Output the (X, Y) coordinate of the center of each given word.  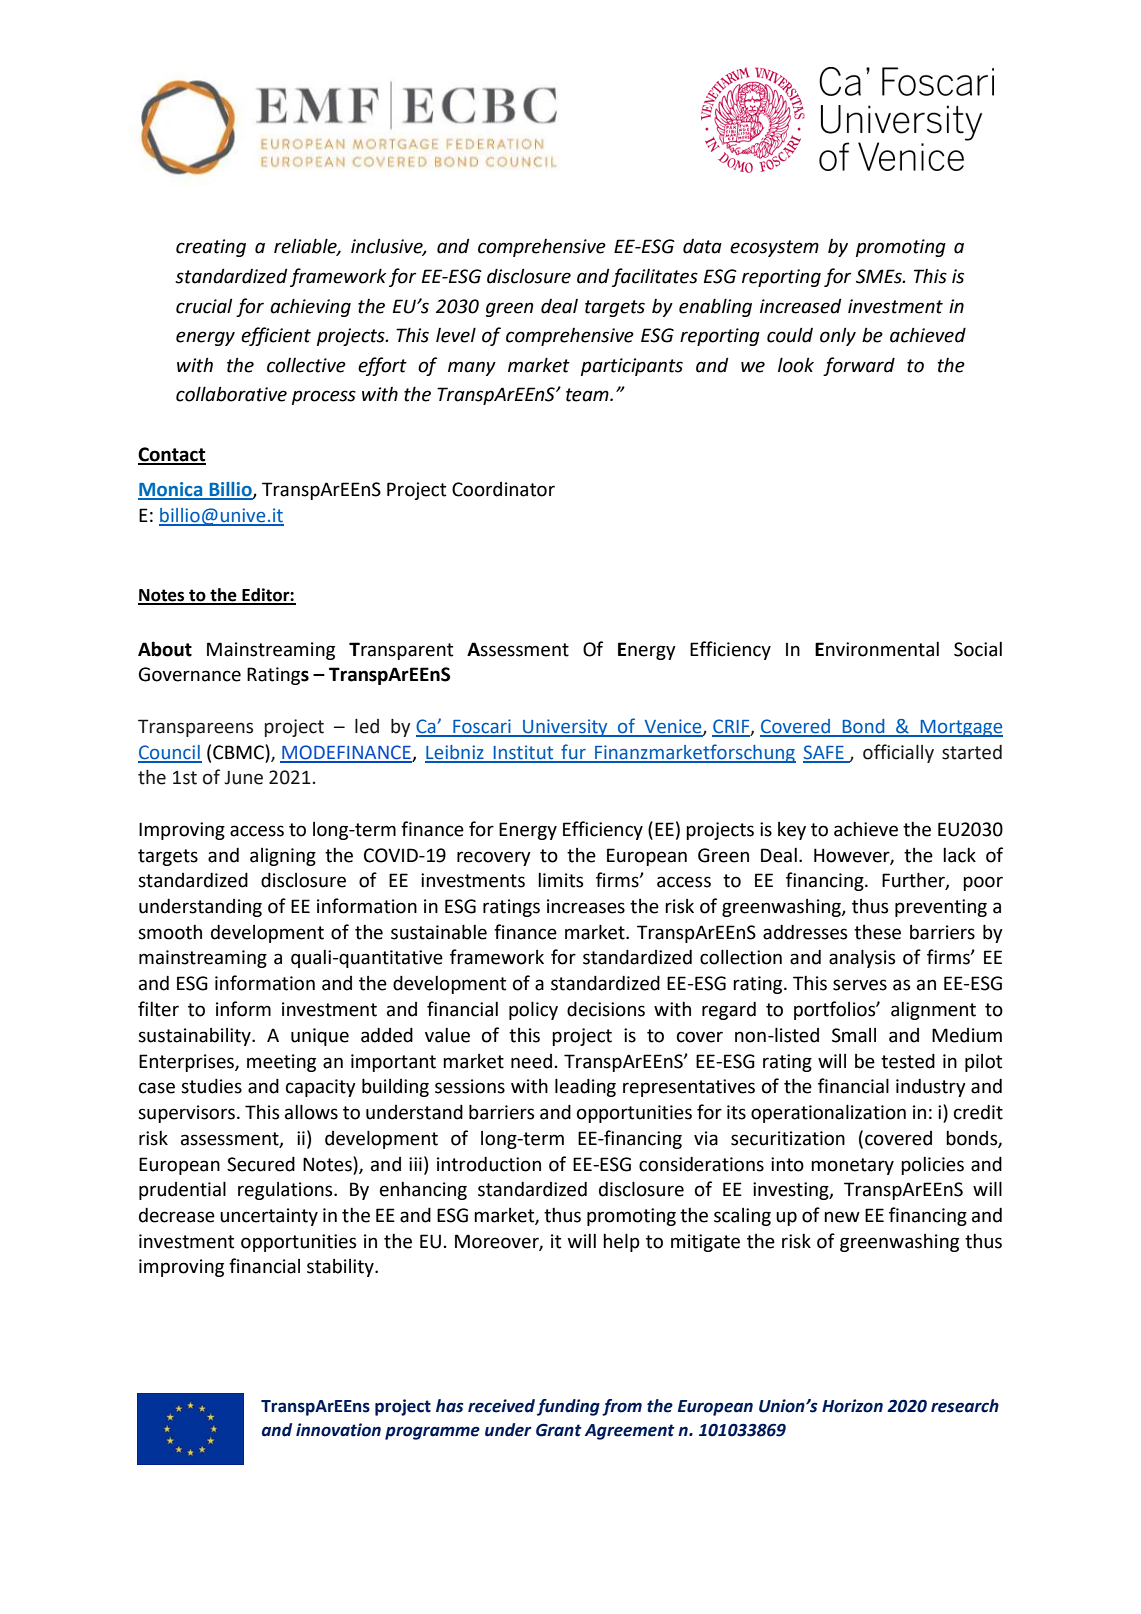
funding (568, 1407)
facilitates (655, 277)
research (965, 1406)
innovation (338, 1430)
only (838, 336)
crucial (204, 306)
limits (560, 880)
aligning (283, 857)
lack (959, 855)
